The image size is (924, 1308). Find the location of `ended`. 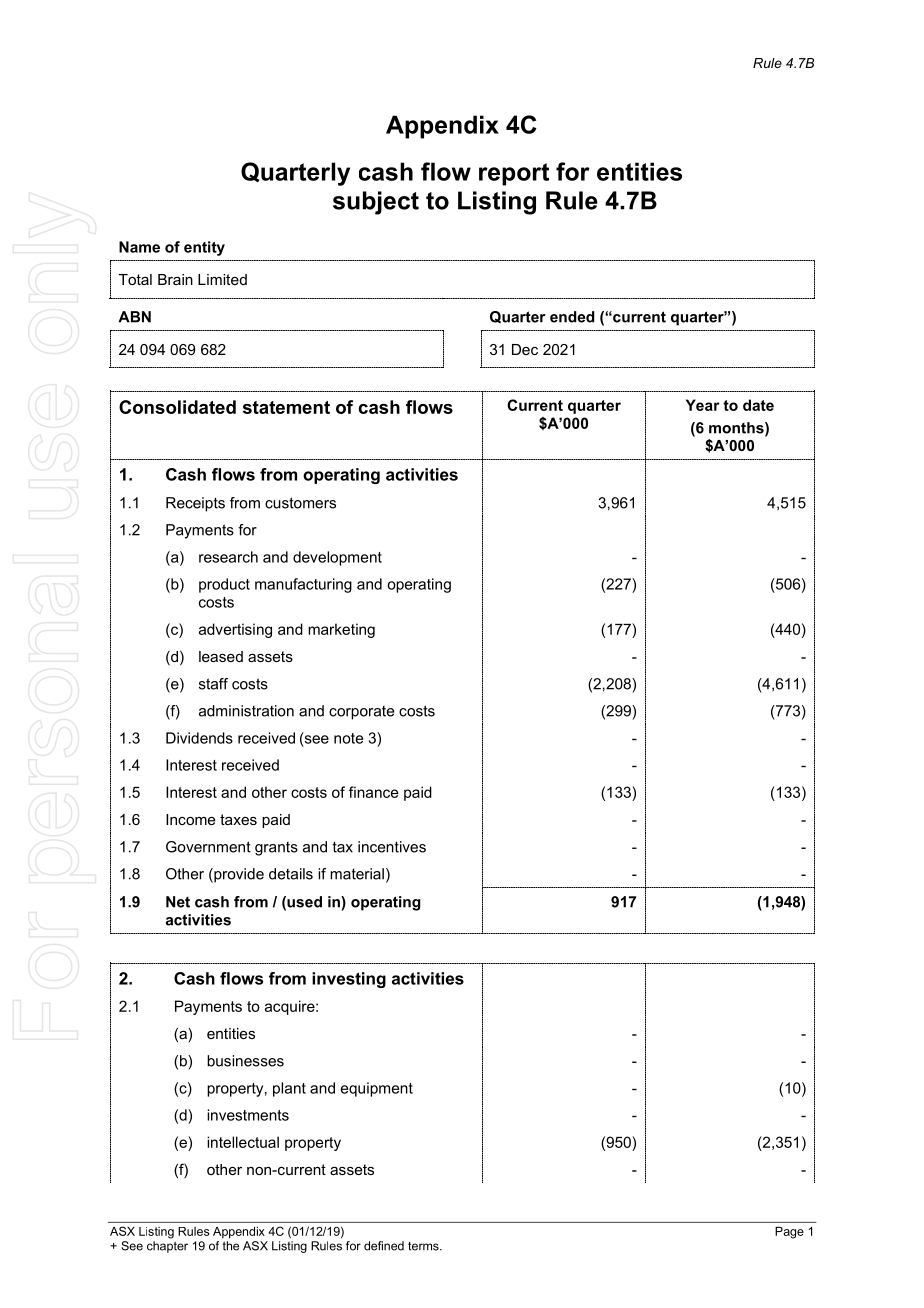

ended is located at coordinates (572, 317).
